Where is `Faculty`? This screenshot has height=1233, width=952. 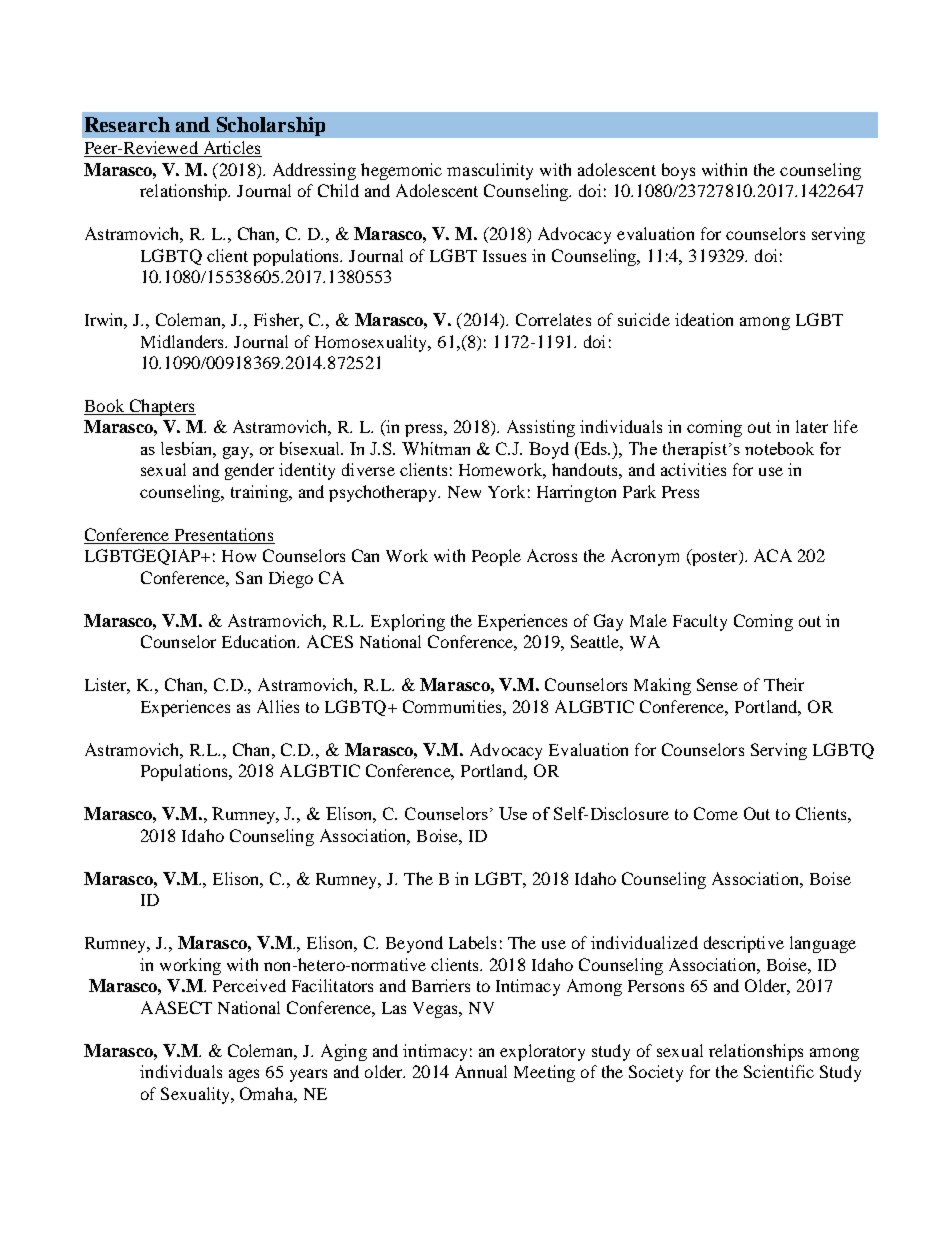 Faculty is located at coordinates (700, 622).
